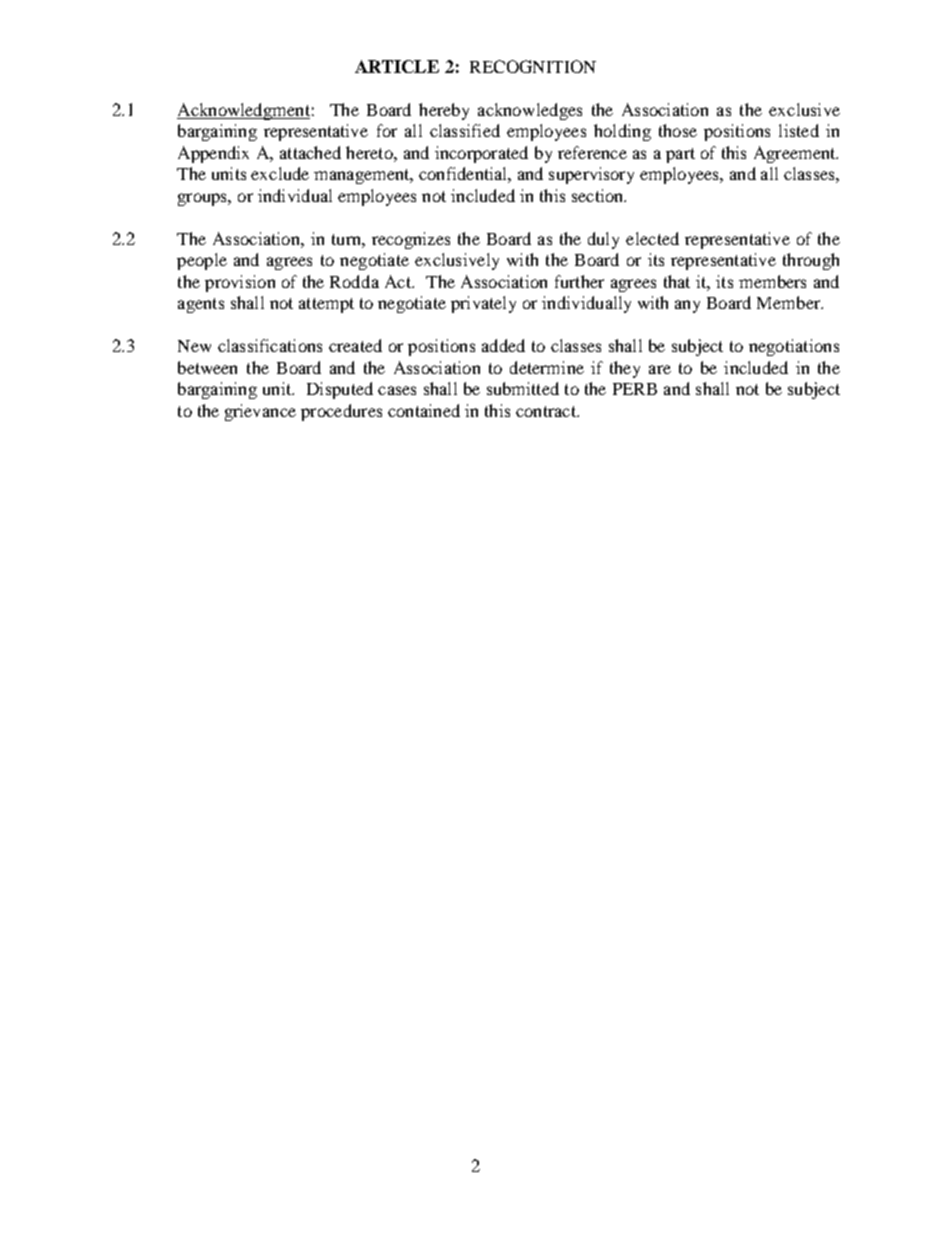 The width and height of the page is (952, 1233). Describe the element at coordinates (240, 283) in the page. I see `provision` at that location.
